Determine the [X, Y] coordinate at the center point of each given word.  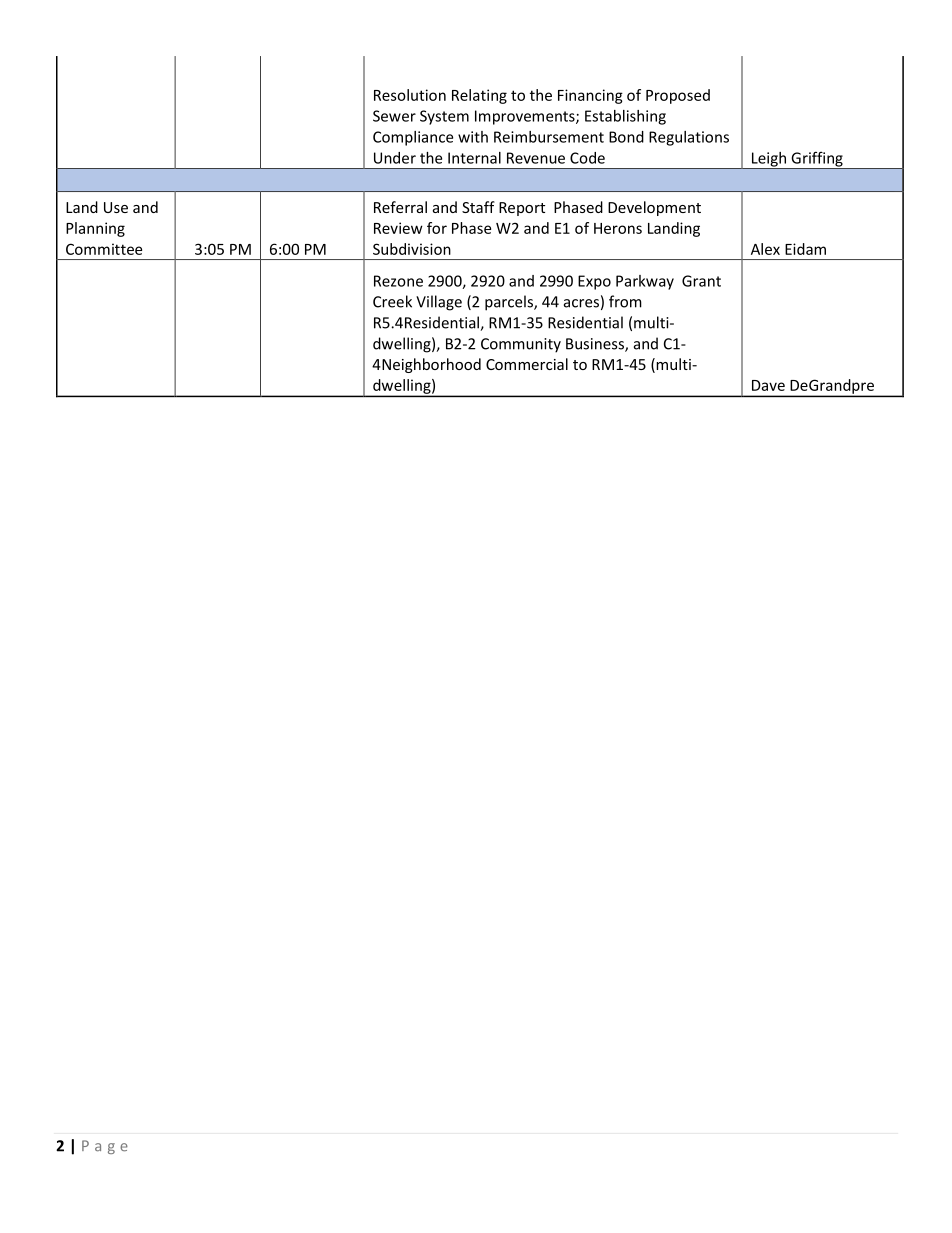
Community [521, 345]
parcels [510, 303]
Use [116, 207]
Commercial [527, 364]
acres [581, 303]
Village [439, 303]
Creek [392, 301]
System [444, 117]
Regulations [689, 138]
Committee [104, 249]
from [625, 301]
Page [105, 1147]
